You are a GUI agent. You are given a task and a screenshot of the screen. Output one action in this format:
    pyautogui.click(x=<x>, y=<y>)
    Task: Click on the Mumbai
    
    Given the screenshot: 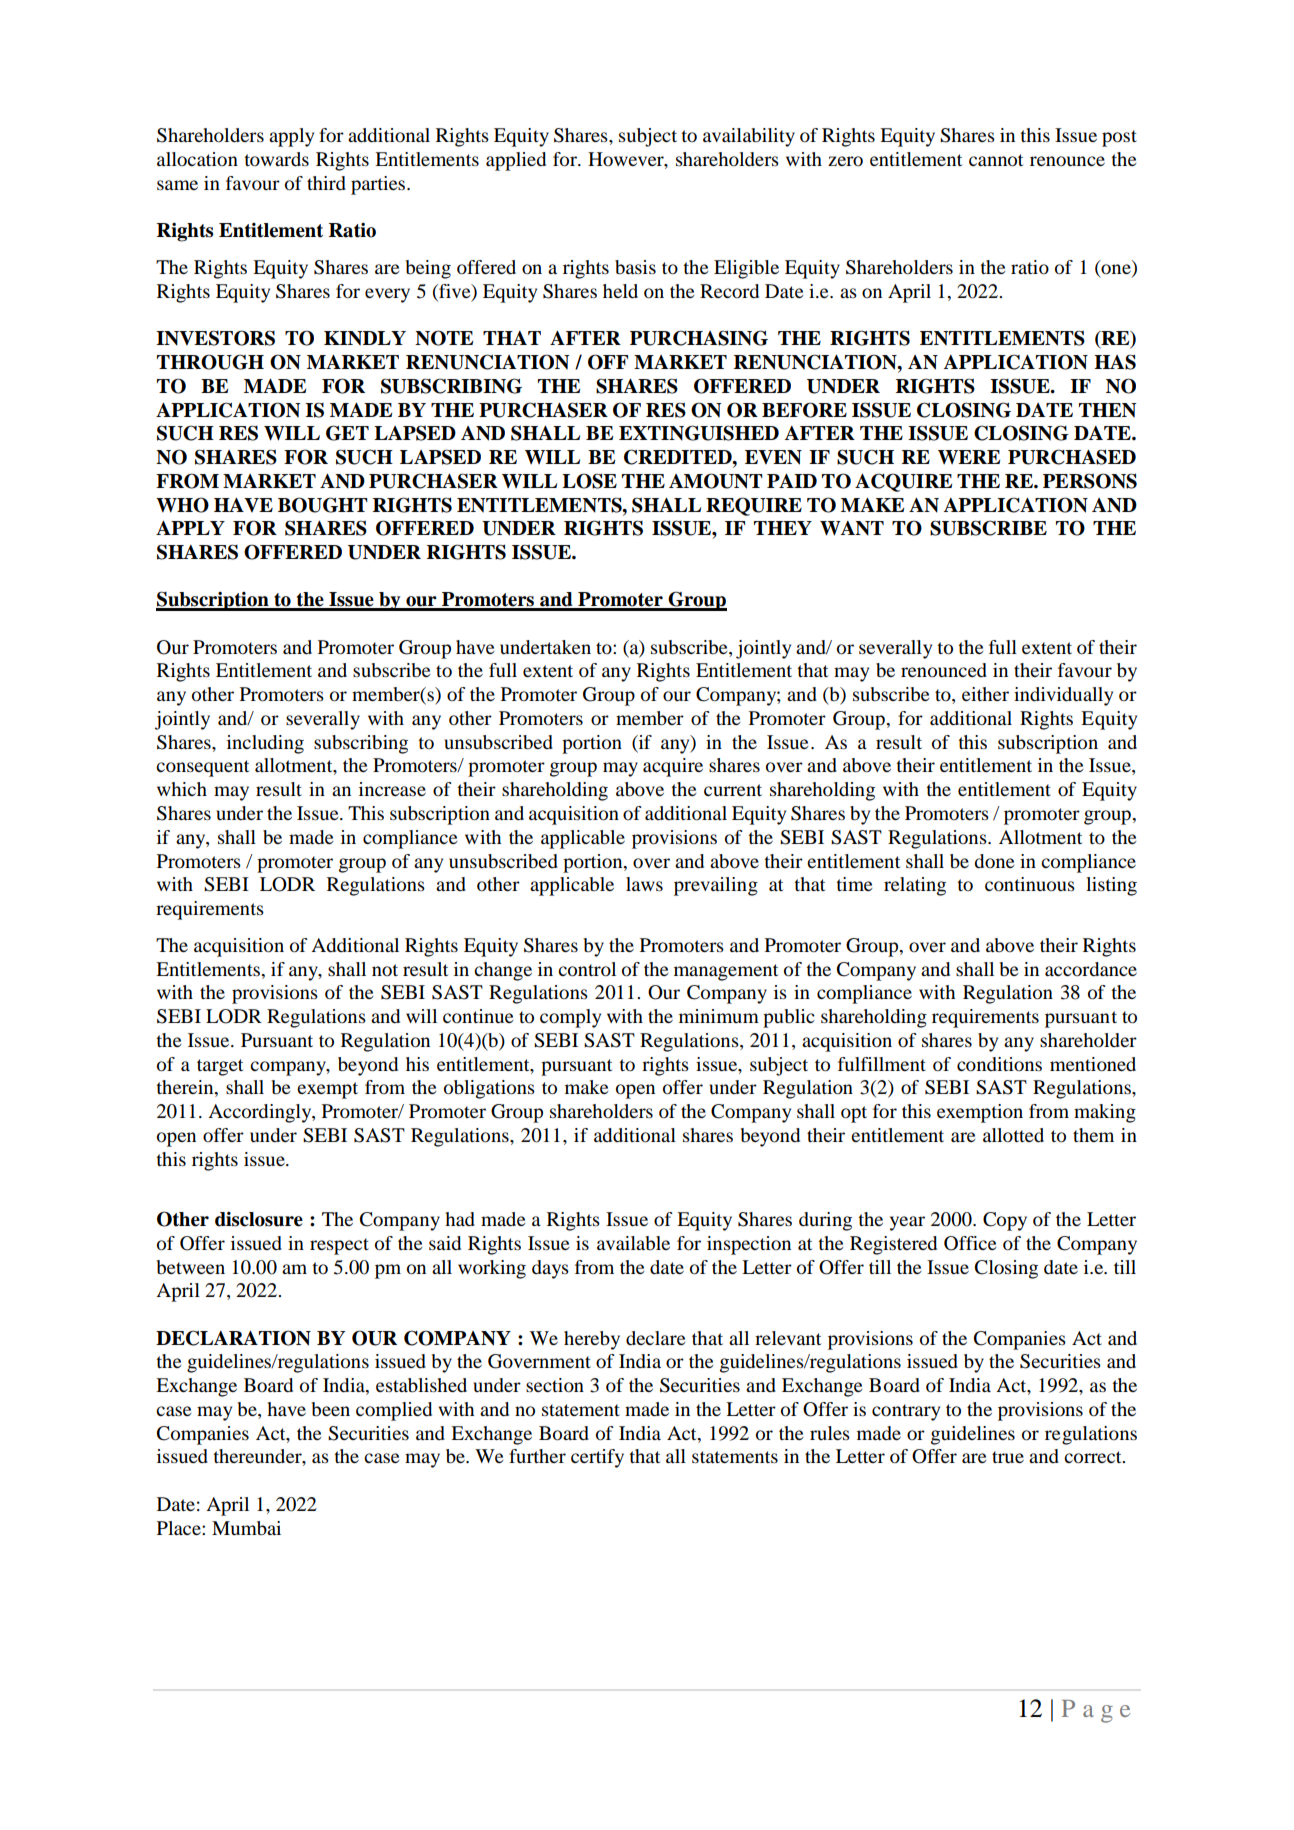 What is the action you would take?
    pyautogui.click(x=246, y=1528)
